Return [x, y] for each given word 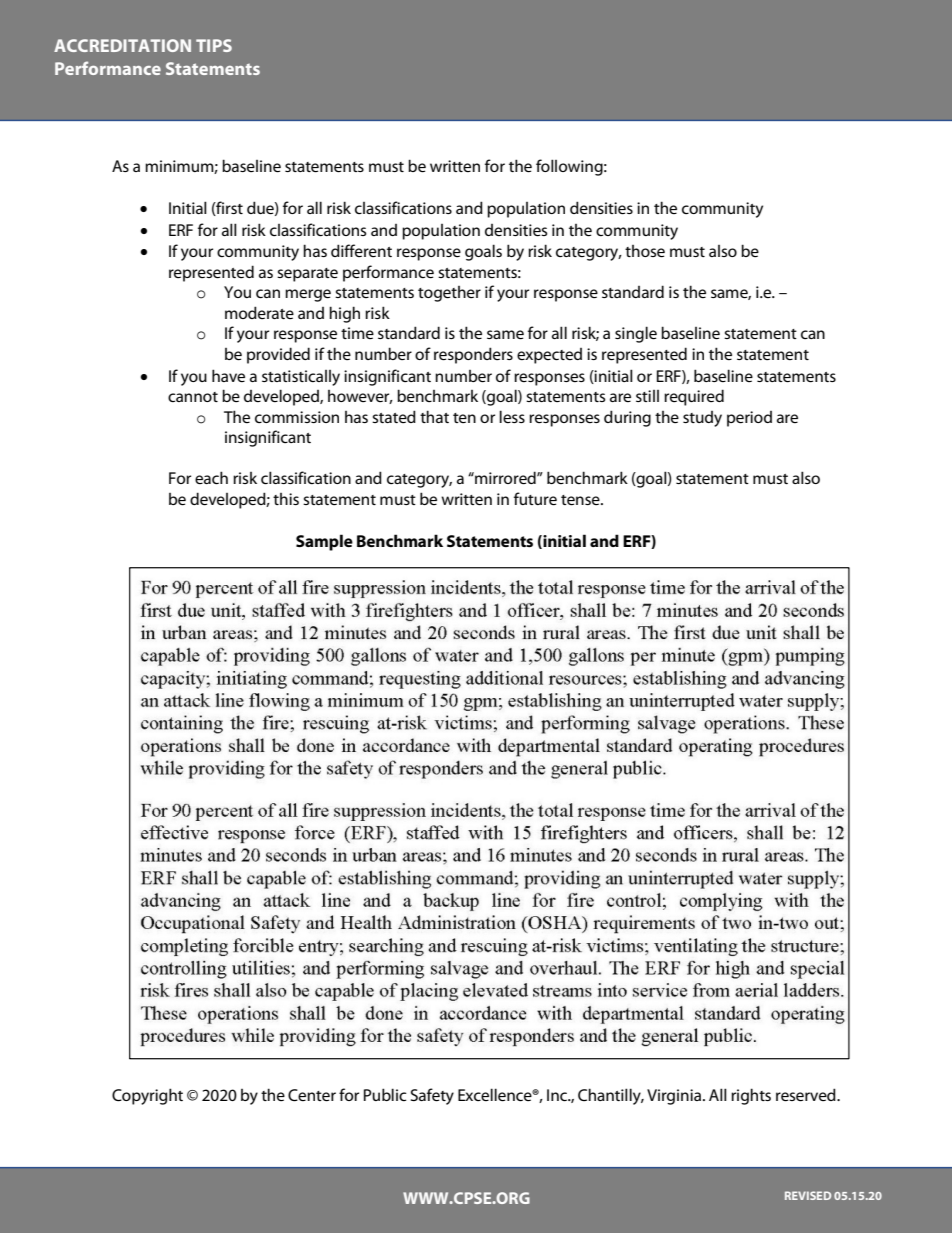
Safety [432, 1096]
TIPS [214, 45]
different [361, 250]
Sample [324, 542]
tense [581, 500]
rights [751, 1096]
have [228, 375]
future [535, 498]
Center [312, 1095]
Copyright [147, 1096]
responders [473, 355]
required [694, 397]
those [645, 251]
